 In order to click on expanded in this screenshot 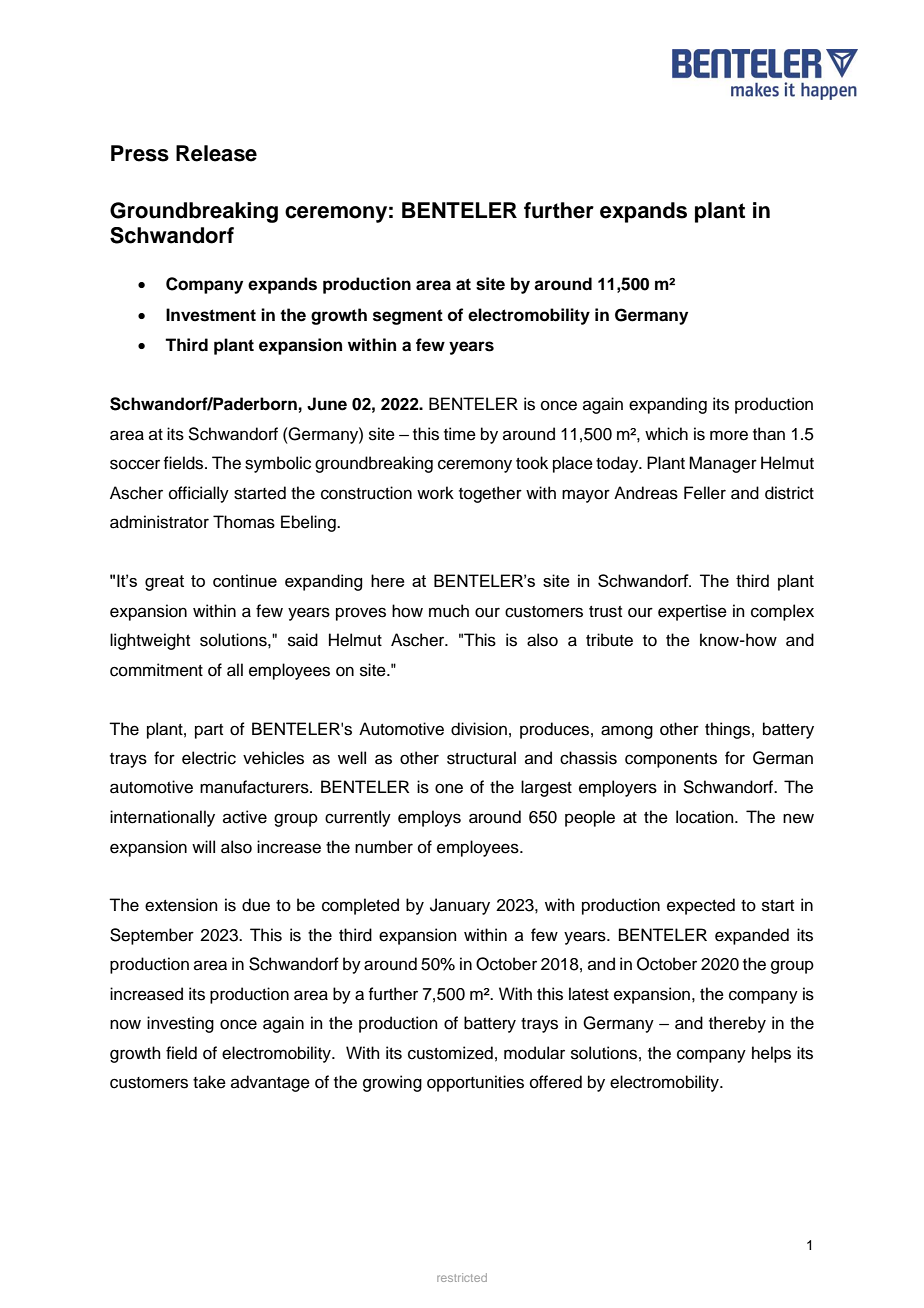, I will do `click(752, 936)`.
